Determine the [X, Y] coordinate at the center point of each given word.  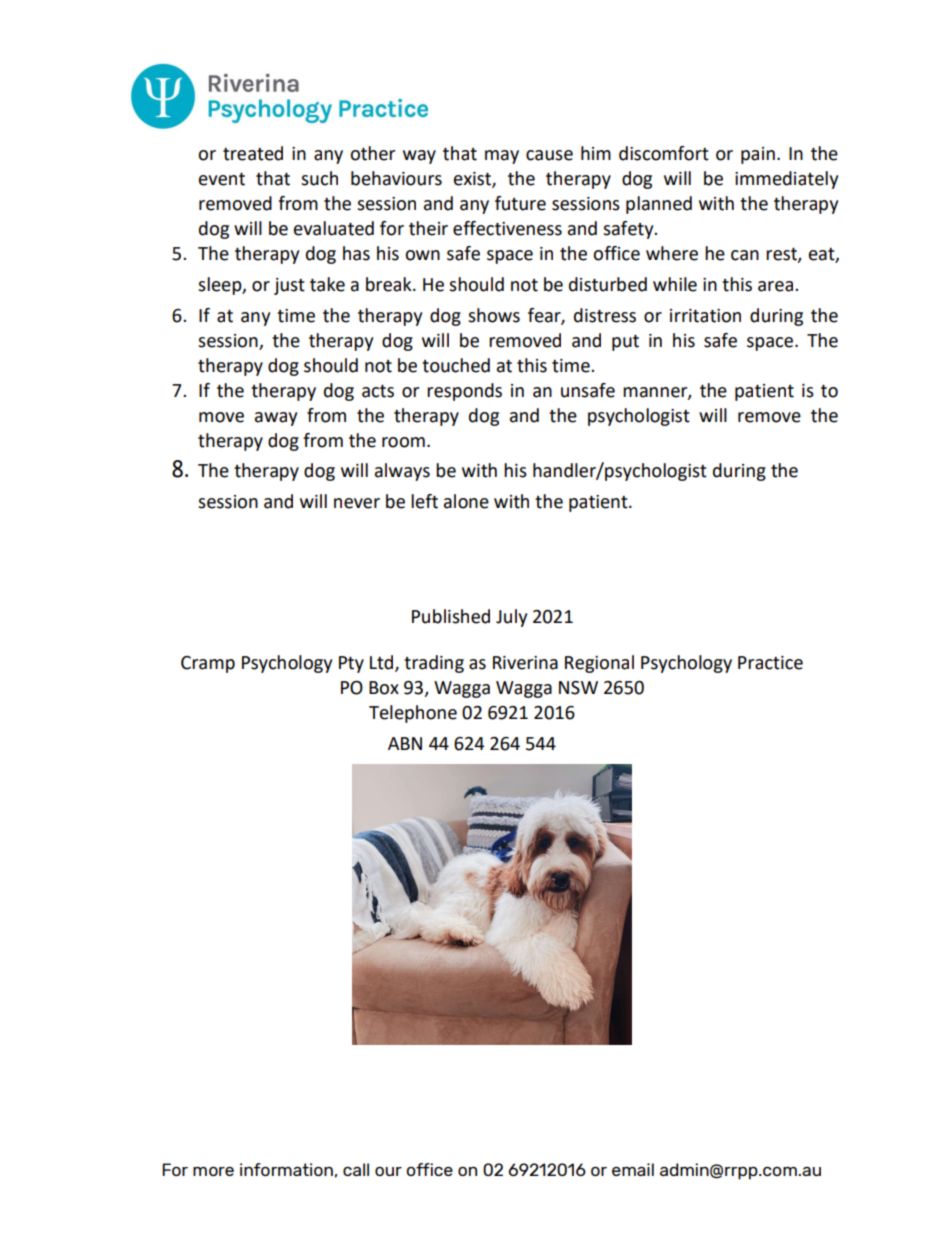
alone [466, 501]
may [502, 157]
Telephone [413, 714]
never [357, 503]
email [633, 1169]
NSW [578, 688]
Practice [770, 663]
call [356, 1169]
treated [253, 153]
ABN [405, 743]
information [286, 1169]
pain [758, 155]
